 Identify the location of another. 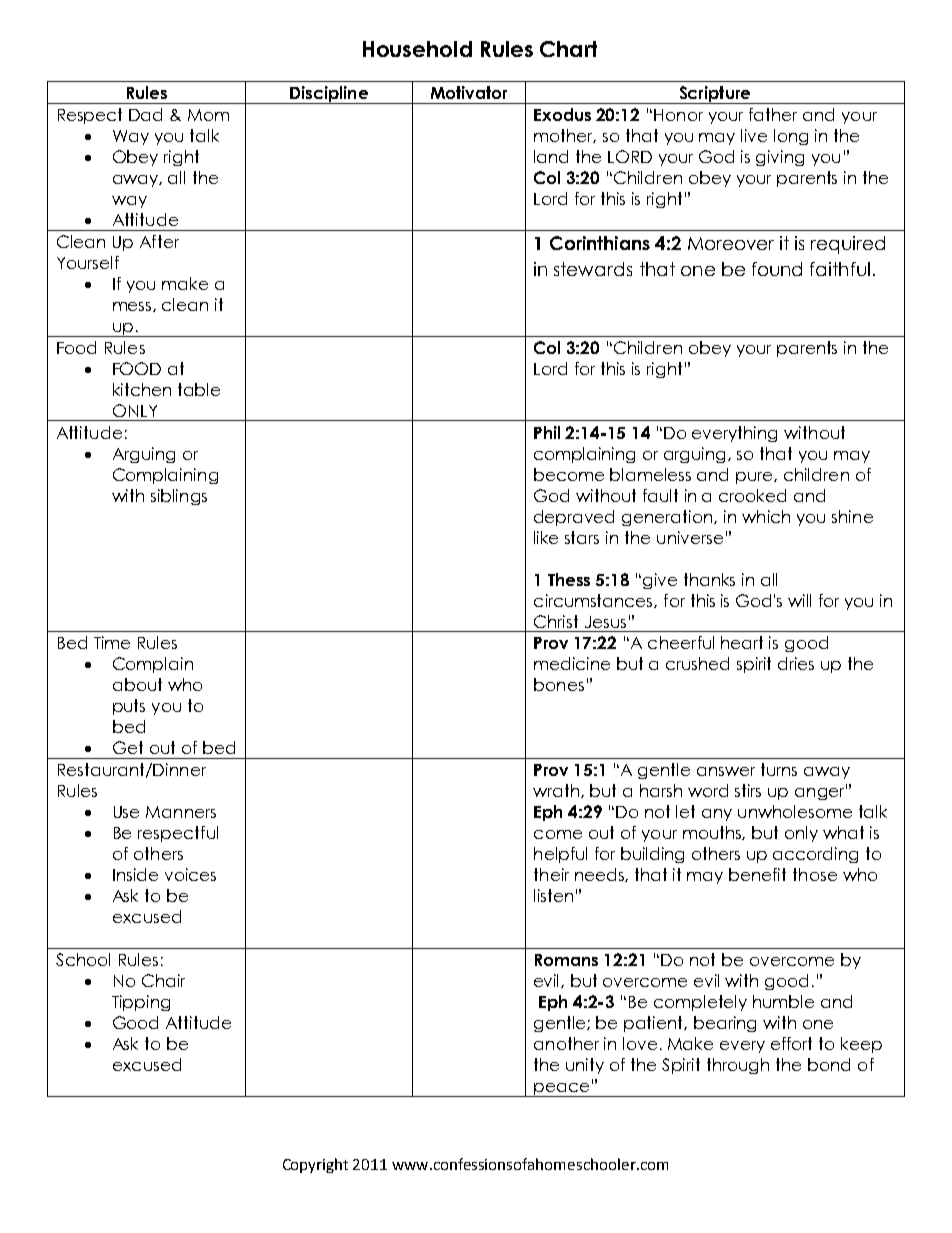
(566, 1043).
